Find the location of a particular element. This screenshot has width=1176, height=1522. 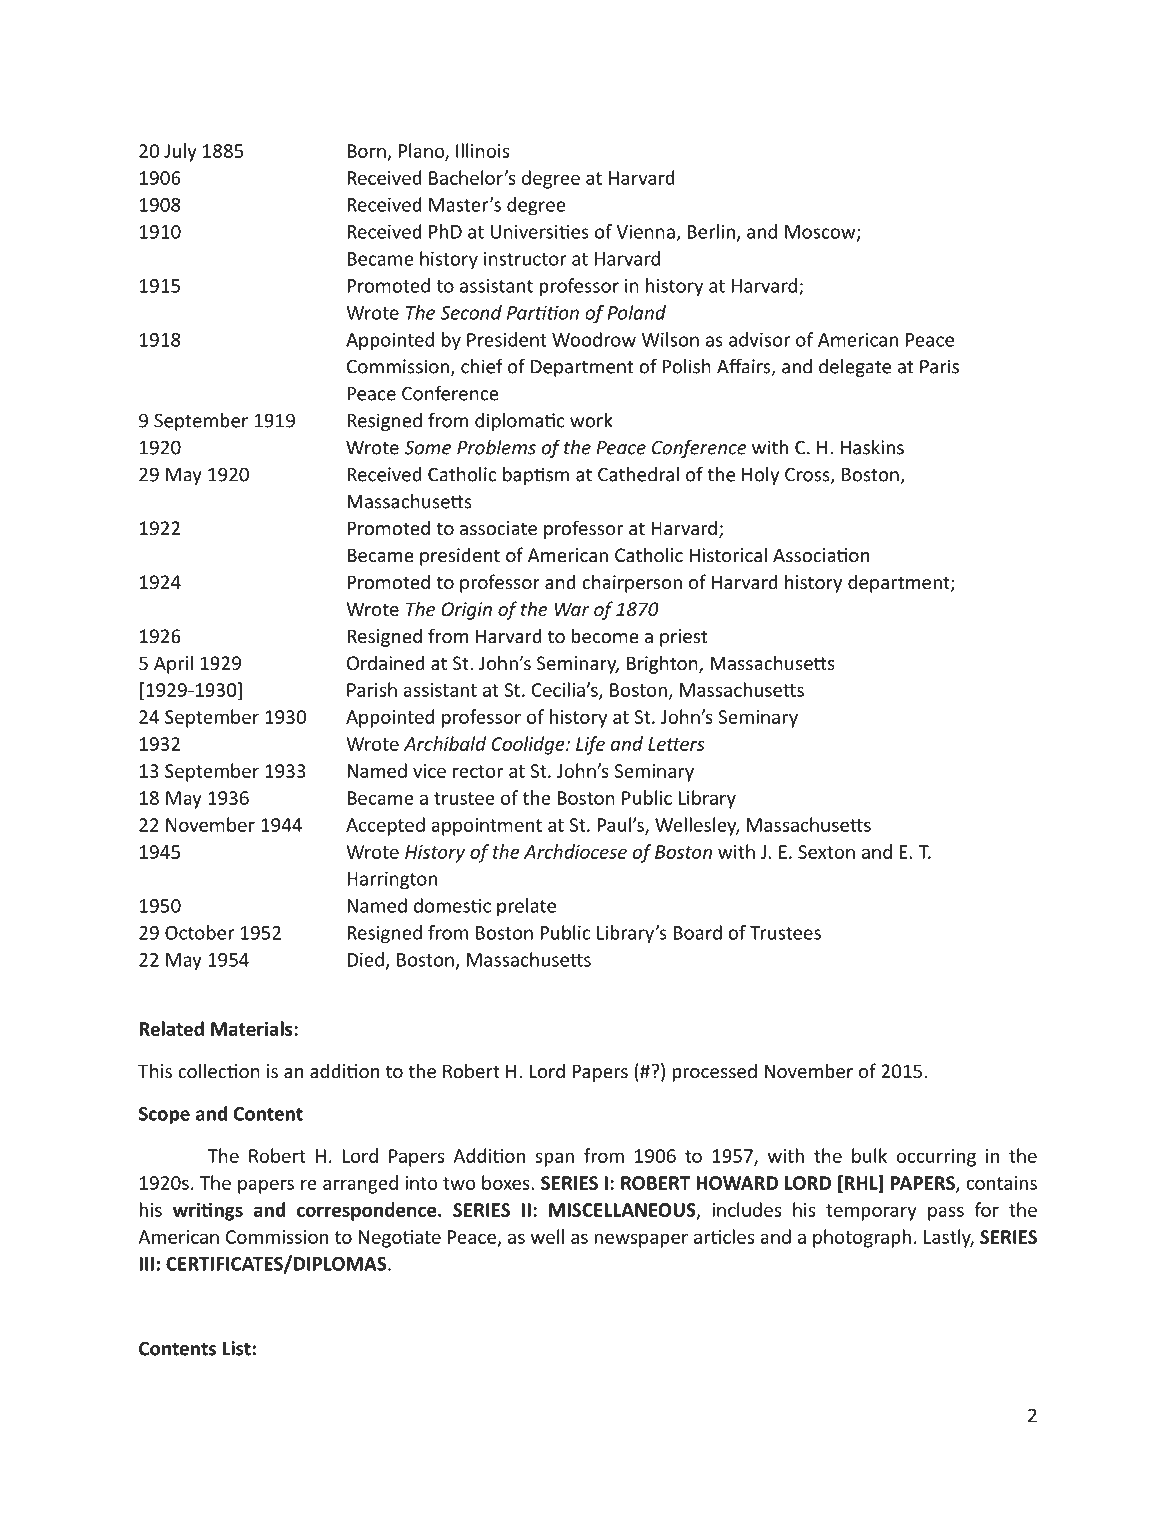

Haskins is located at coordinates (872, 447).
